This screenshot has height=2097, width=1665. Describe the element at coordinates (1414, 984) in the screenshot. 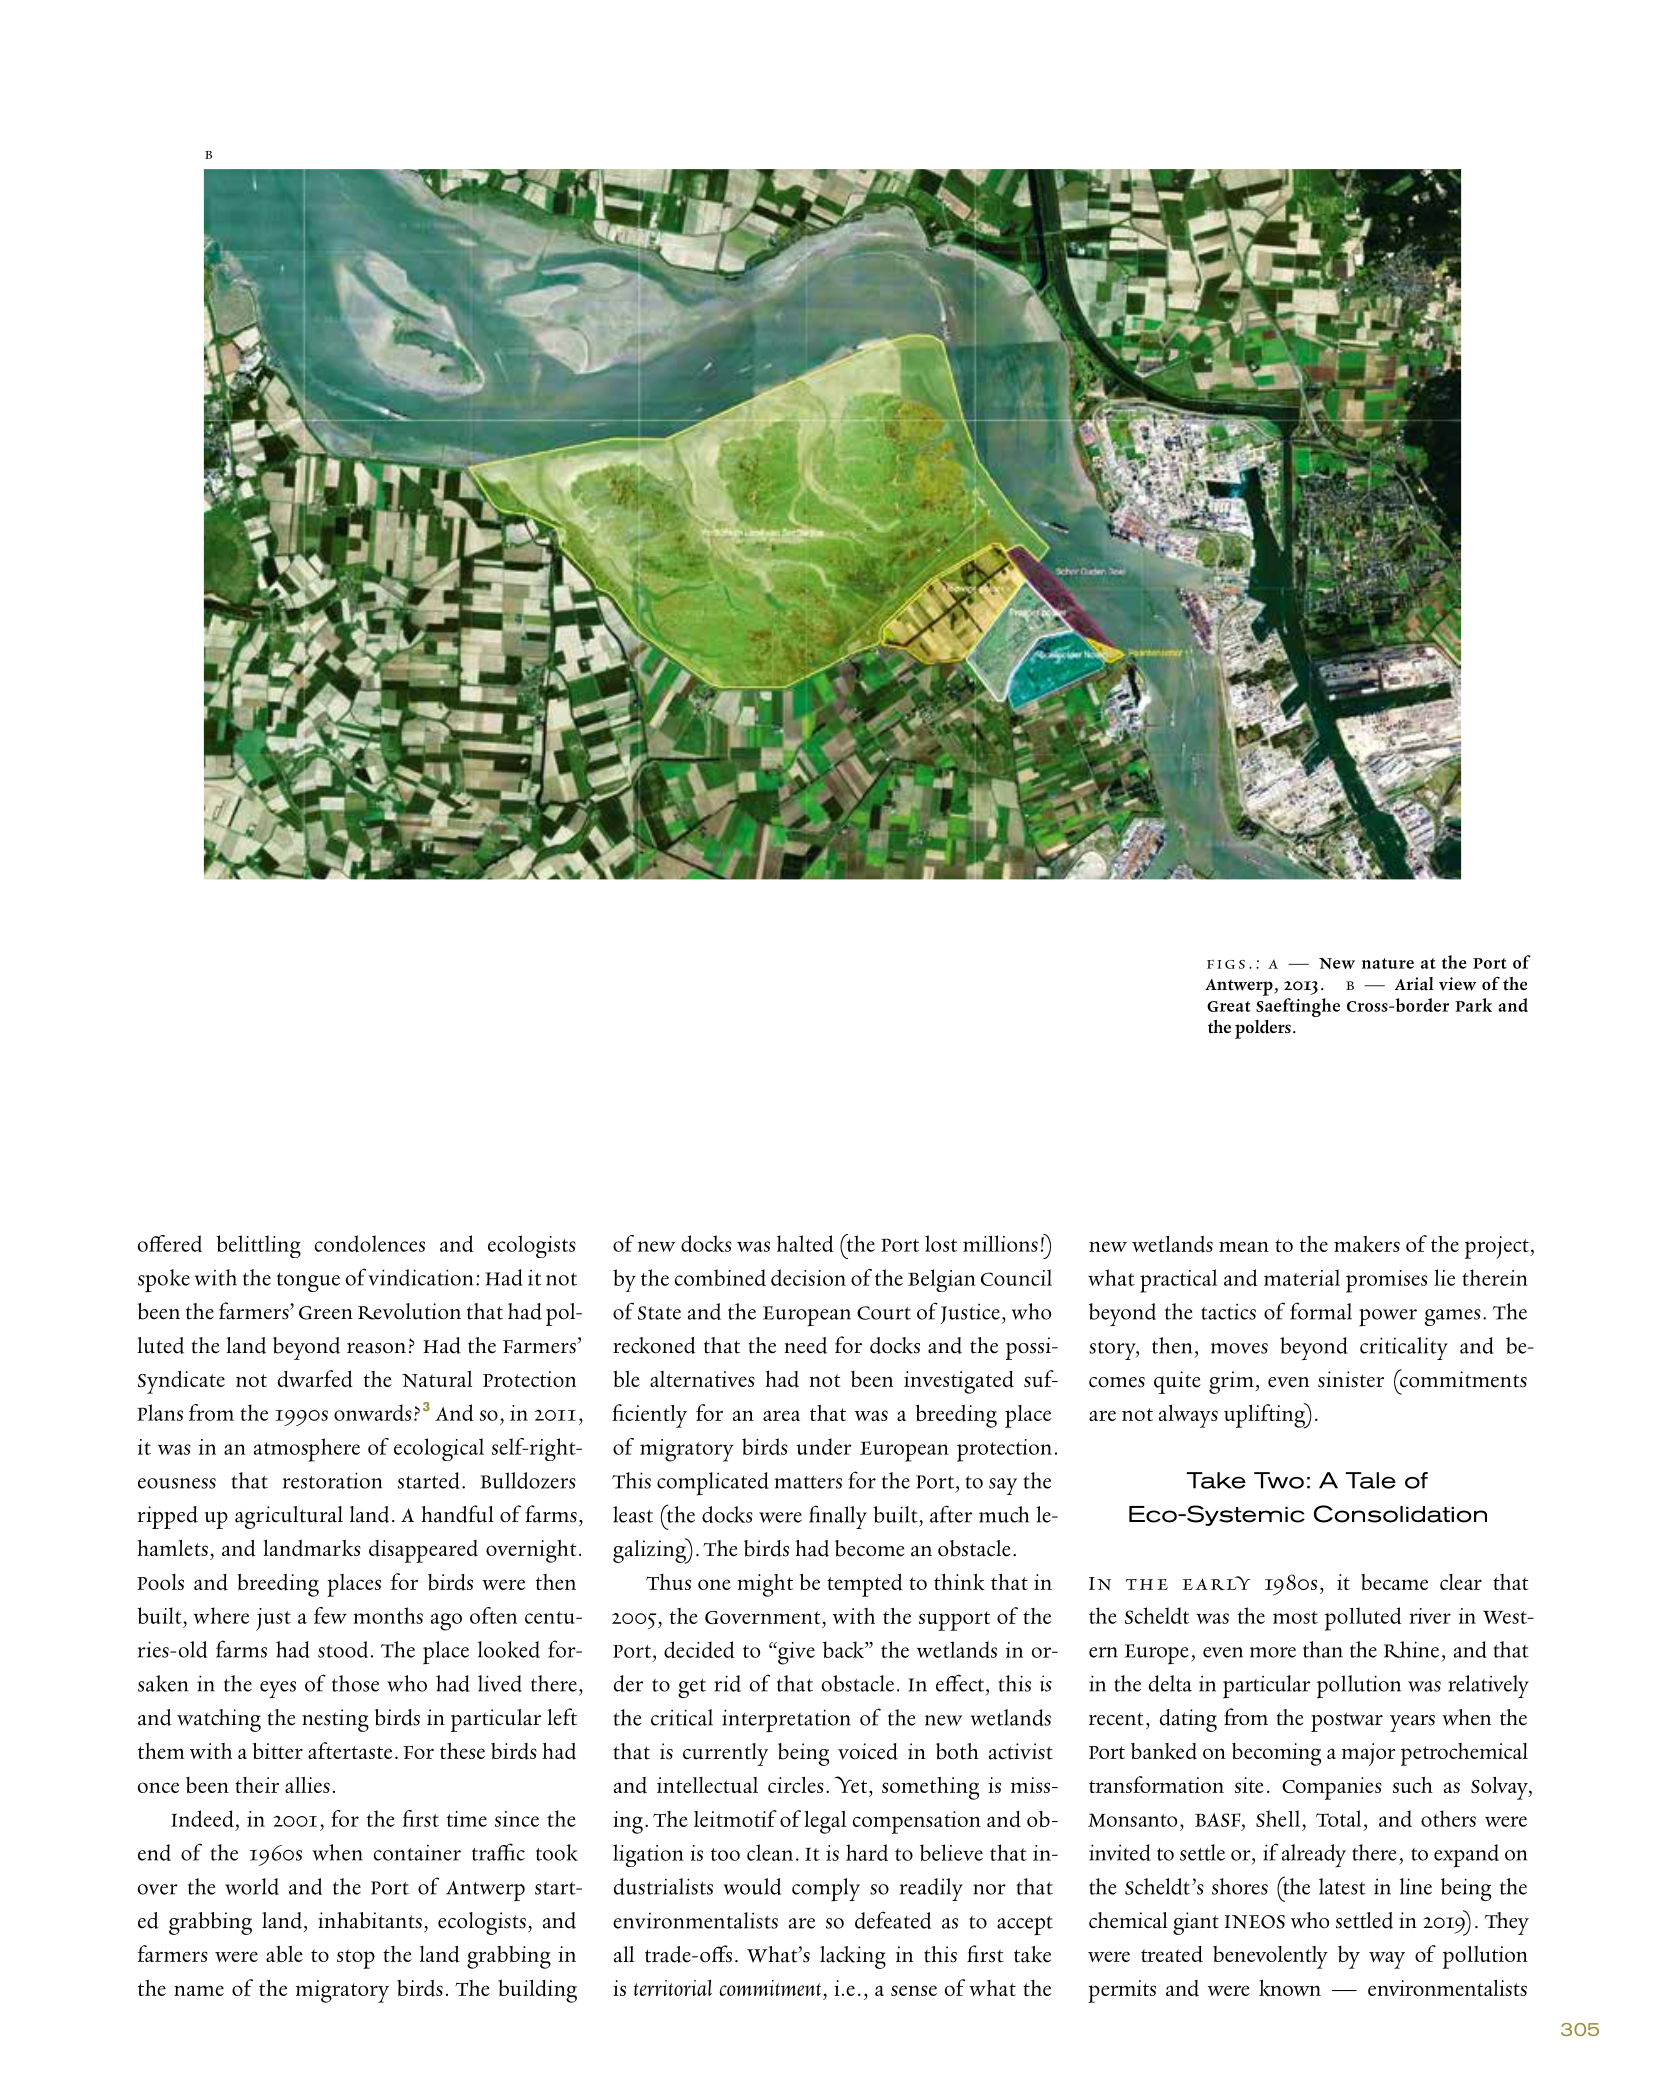

I see `Arial` at that location.
